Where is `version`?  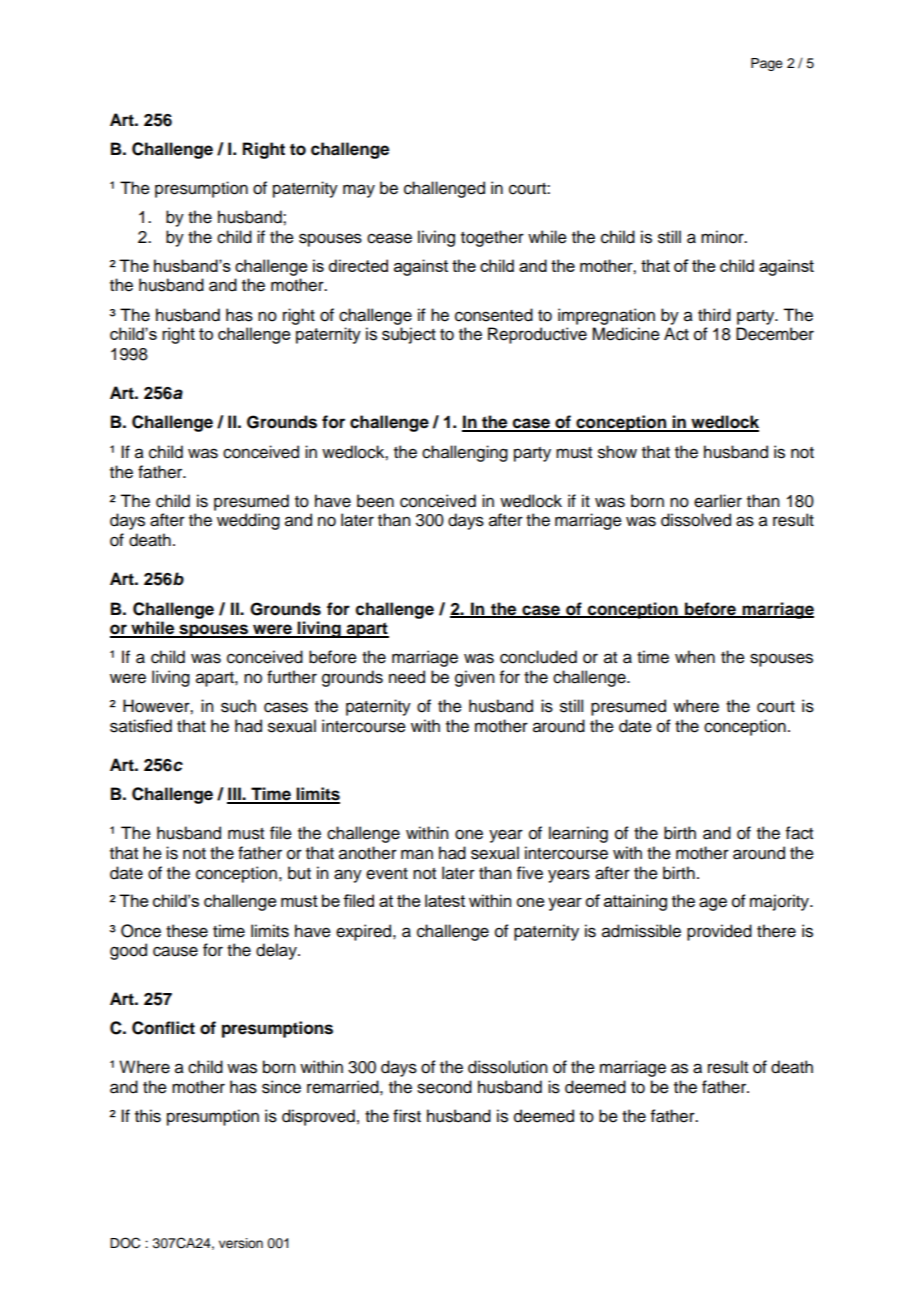 version is located at coordinates (241, 1243).
